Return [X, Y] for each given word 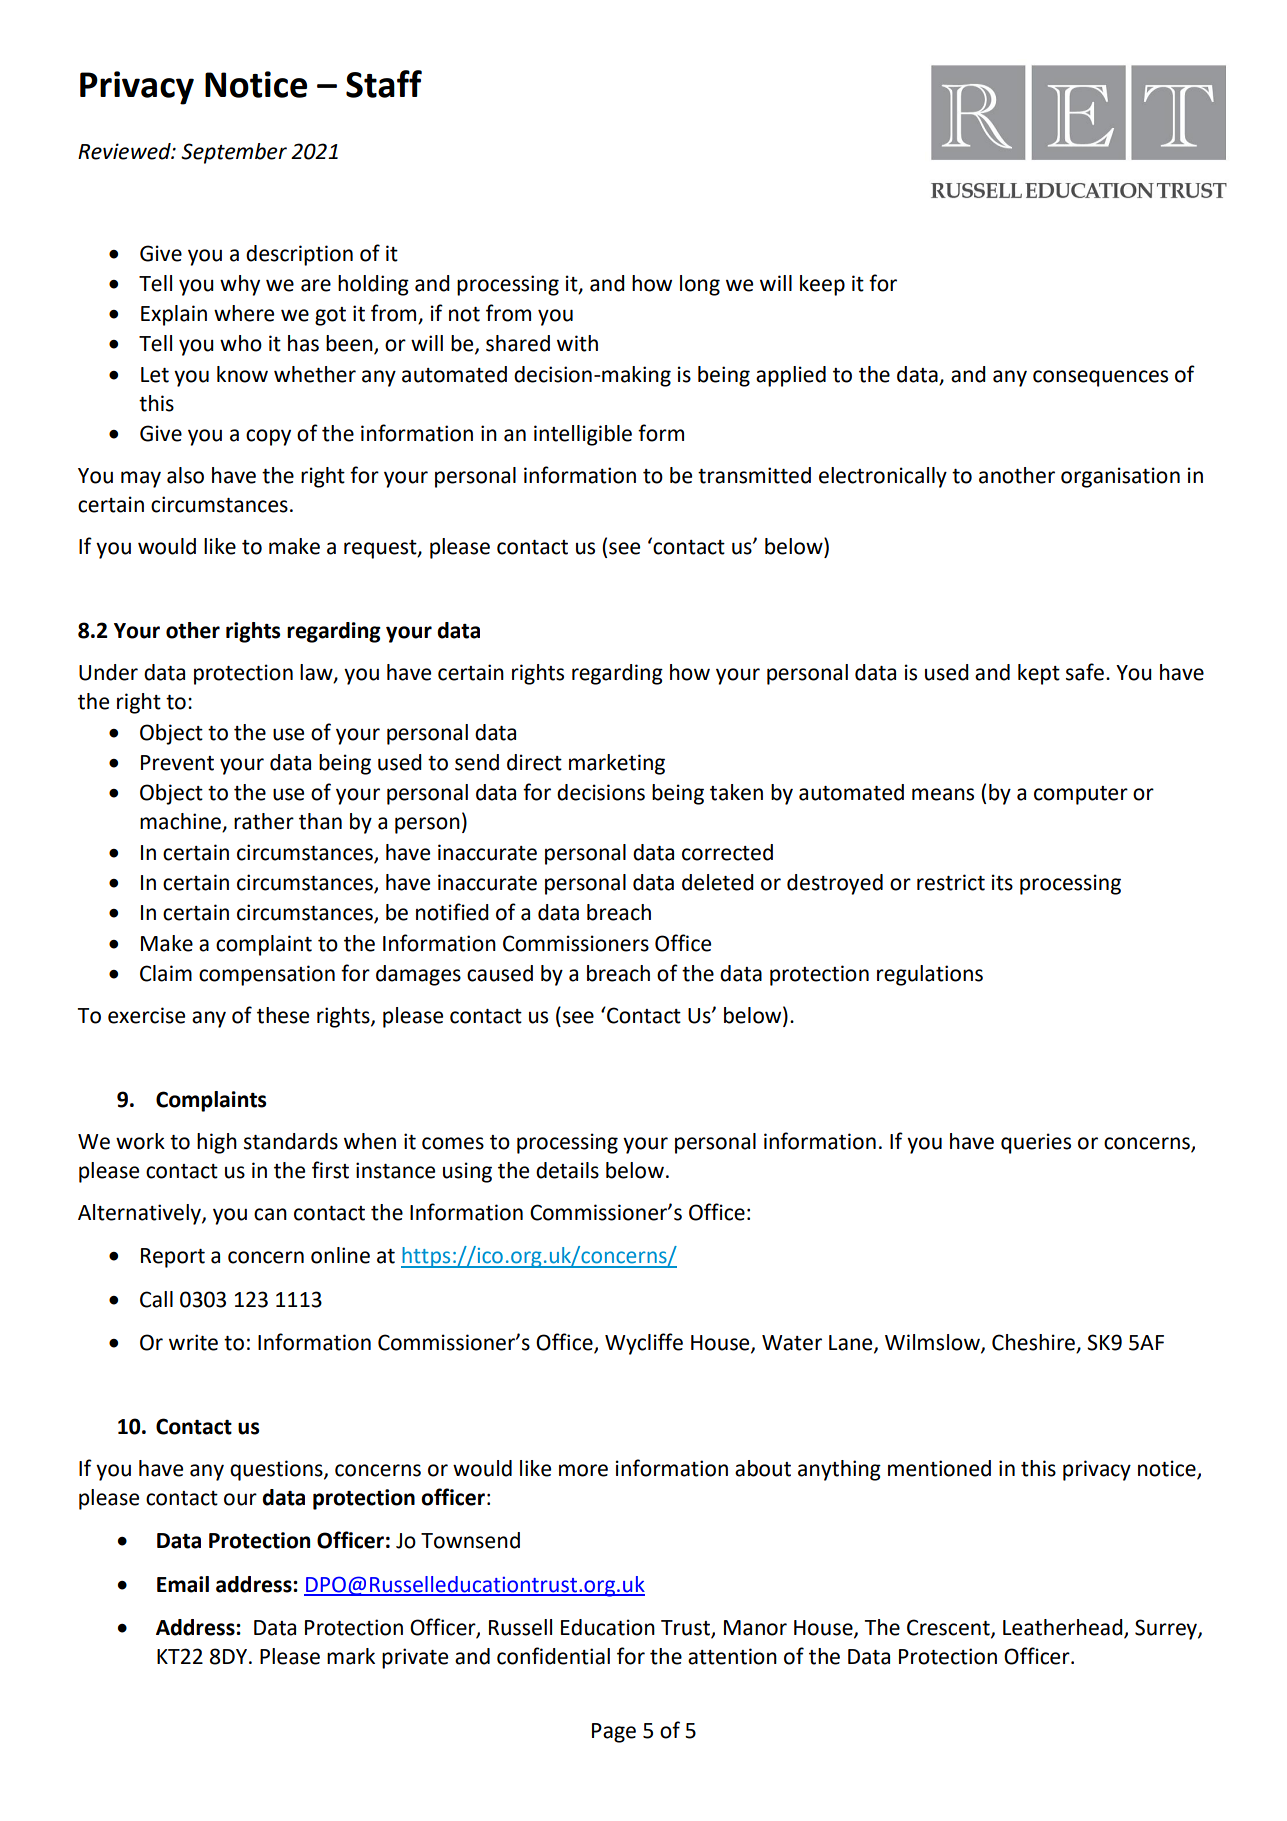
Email [183, 1584]
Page [614, 1733]
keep [822, 285]
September [234, 153]
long [700, 285]
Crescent [949, 1628]
